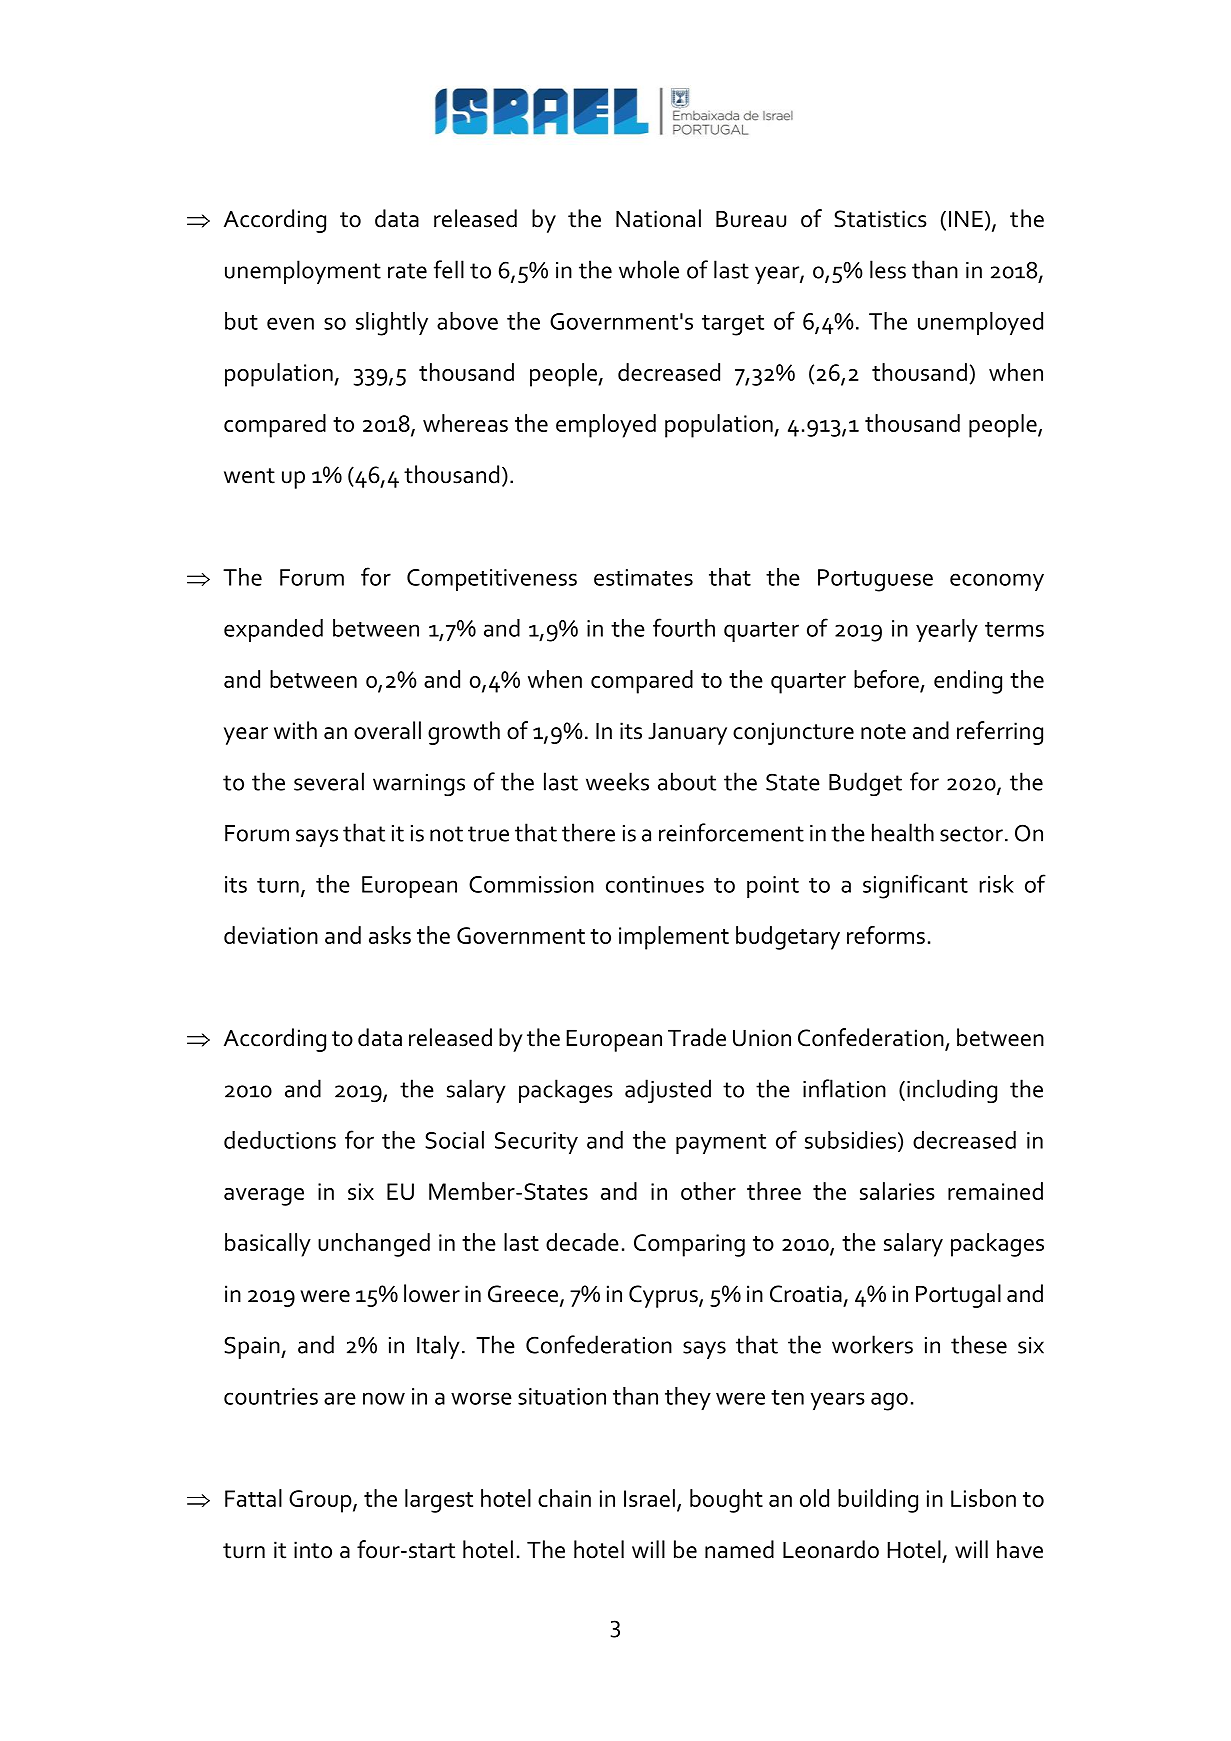 This screenshot has width=1231, height=1741. Describe the element at coordinates (390, 935) in the screenshot. I see `asks` at that location.
